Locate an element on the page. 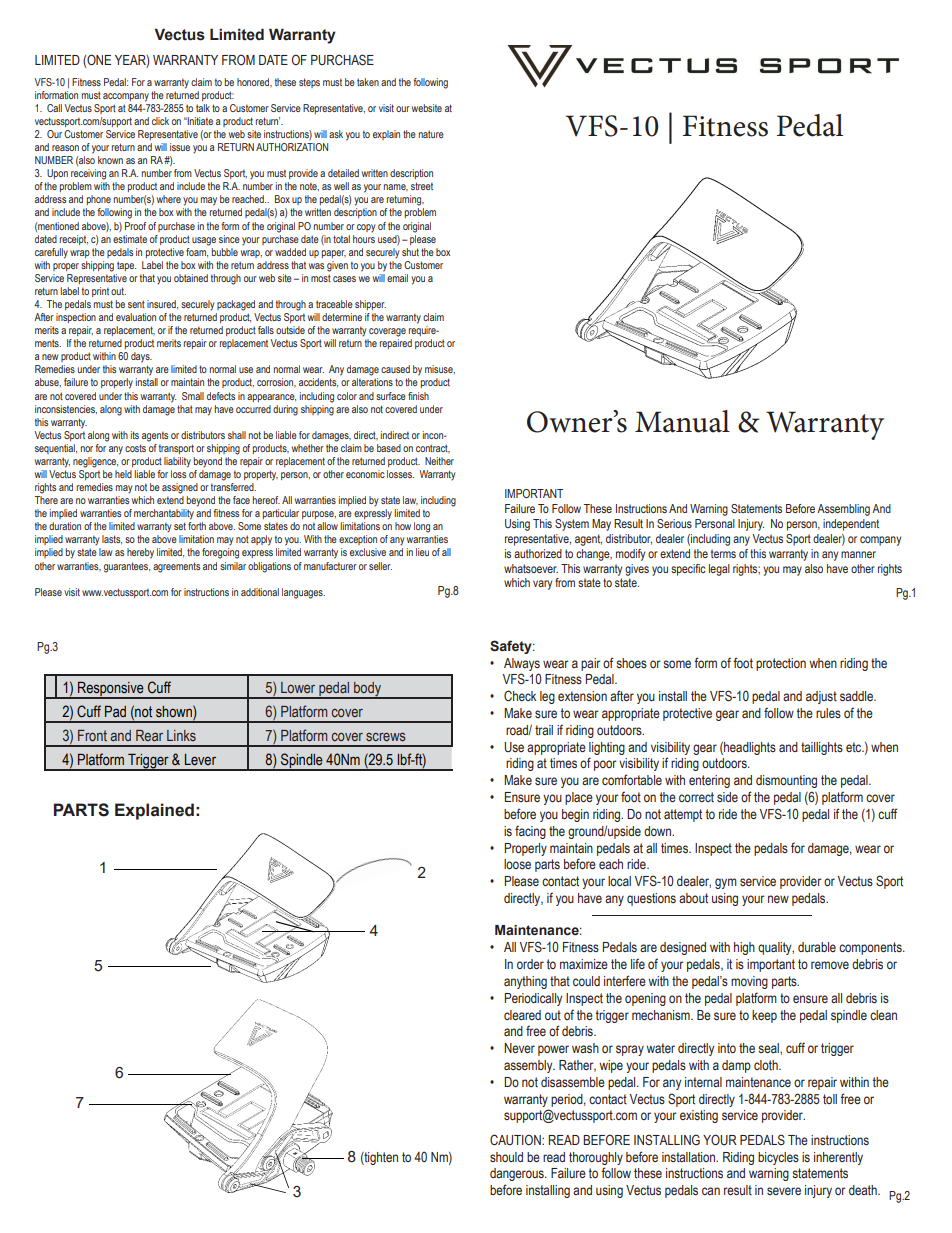  should is located at coordinates (506, 1157).
